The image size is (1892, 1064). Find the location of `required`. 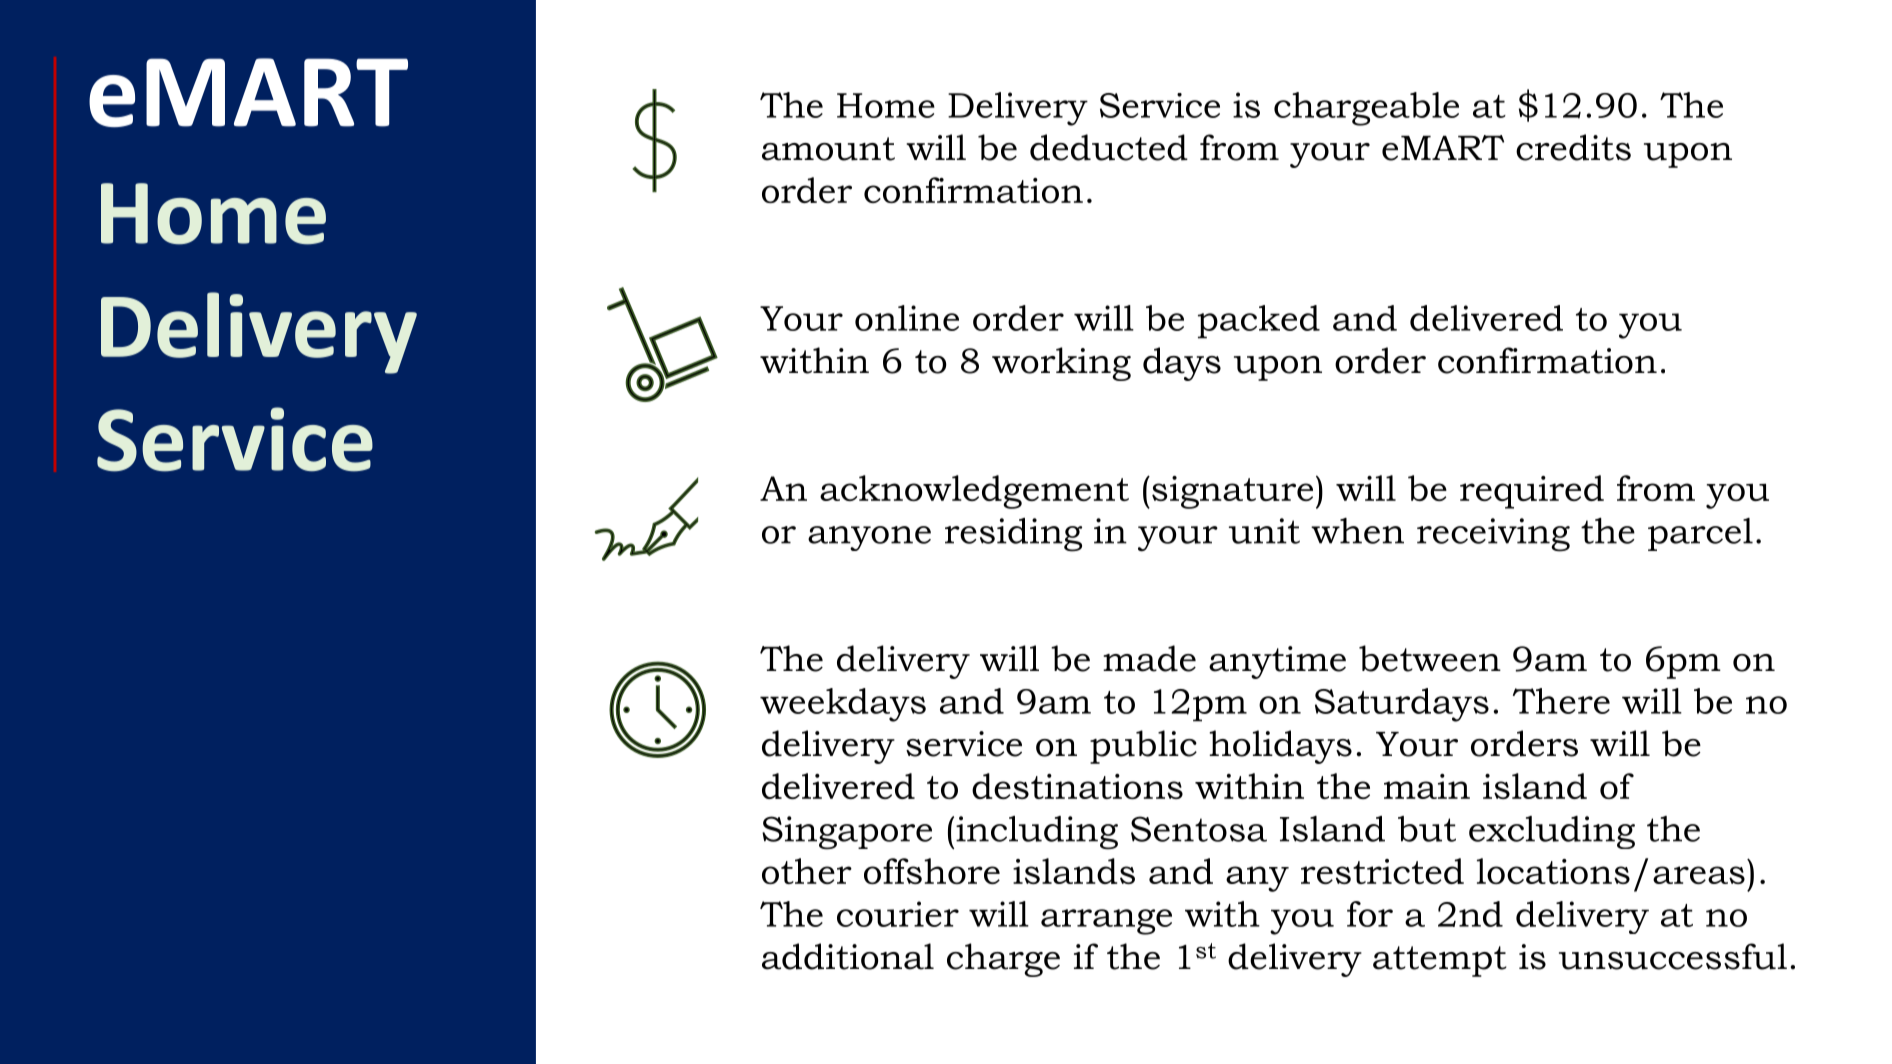

required is located at coordinates (1532, 492).
